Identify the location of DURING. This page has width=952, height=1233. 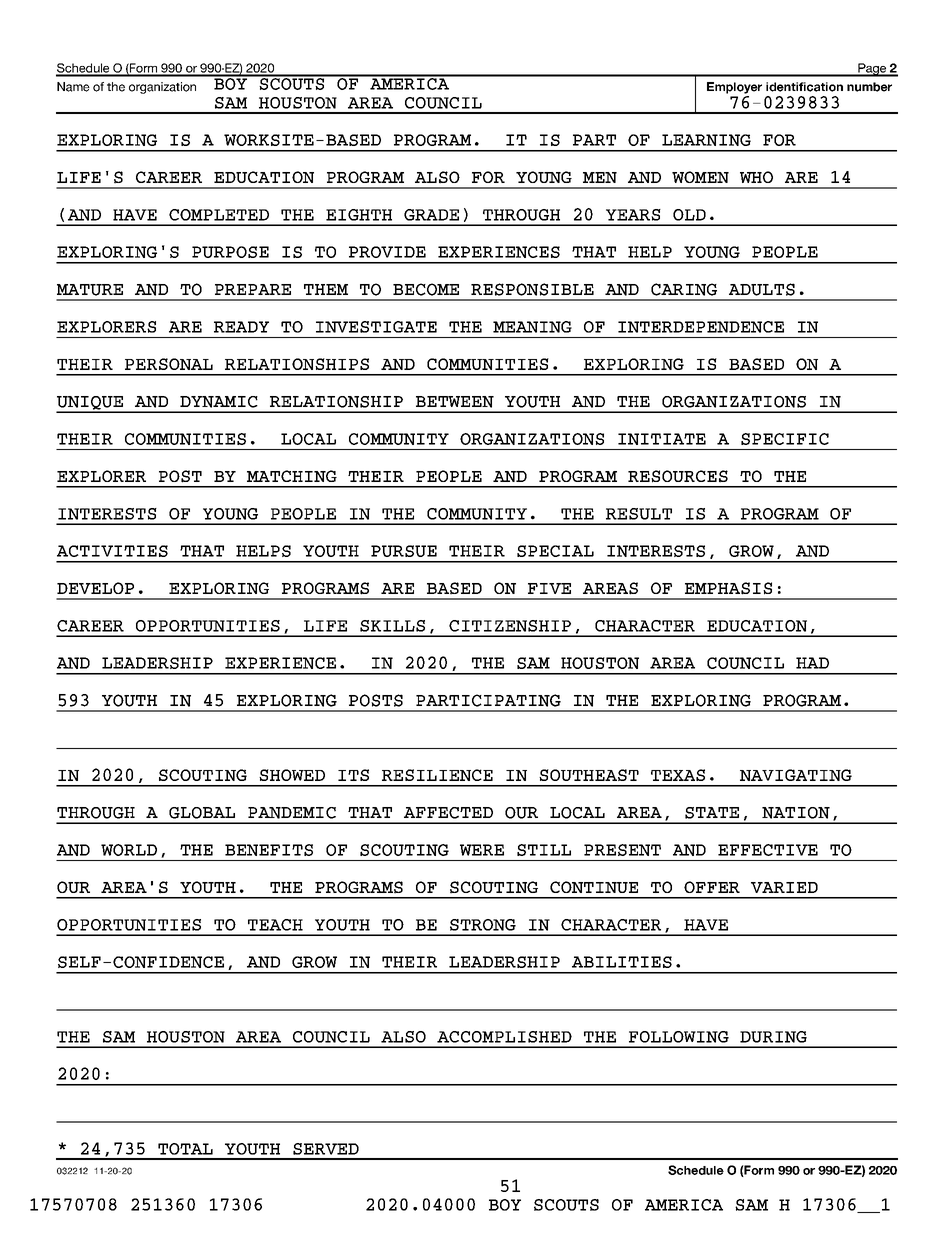
(773, 1037).
